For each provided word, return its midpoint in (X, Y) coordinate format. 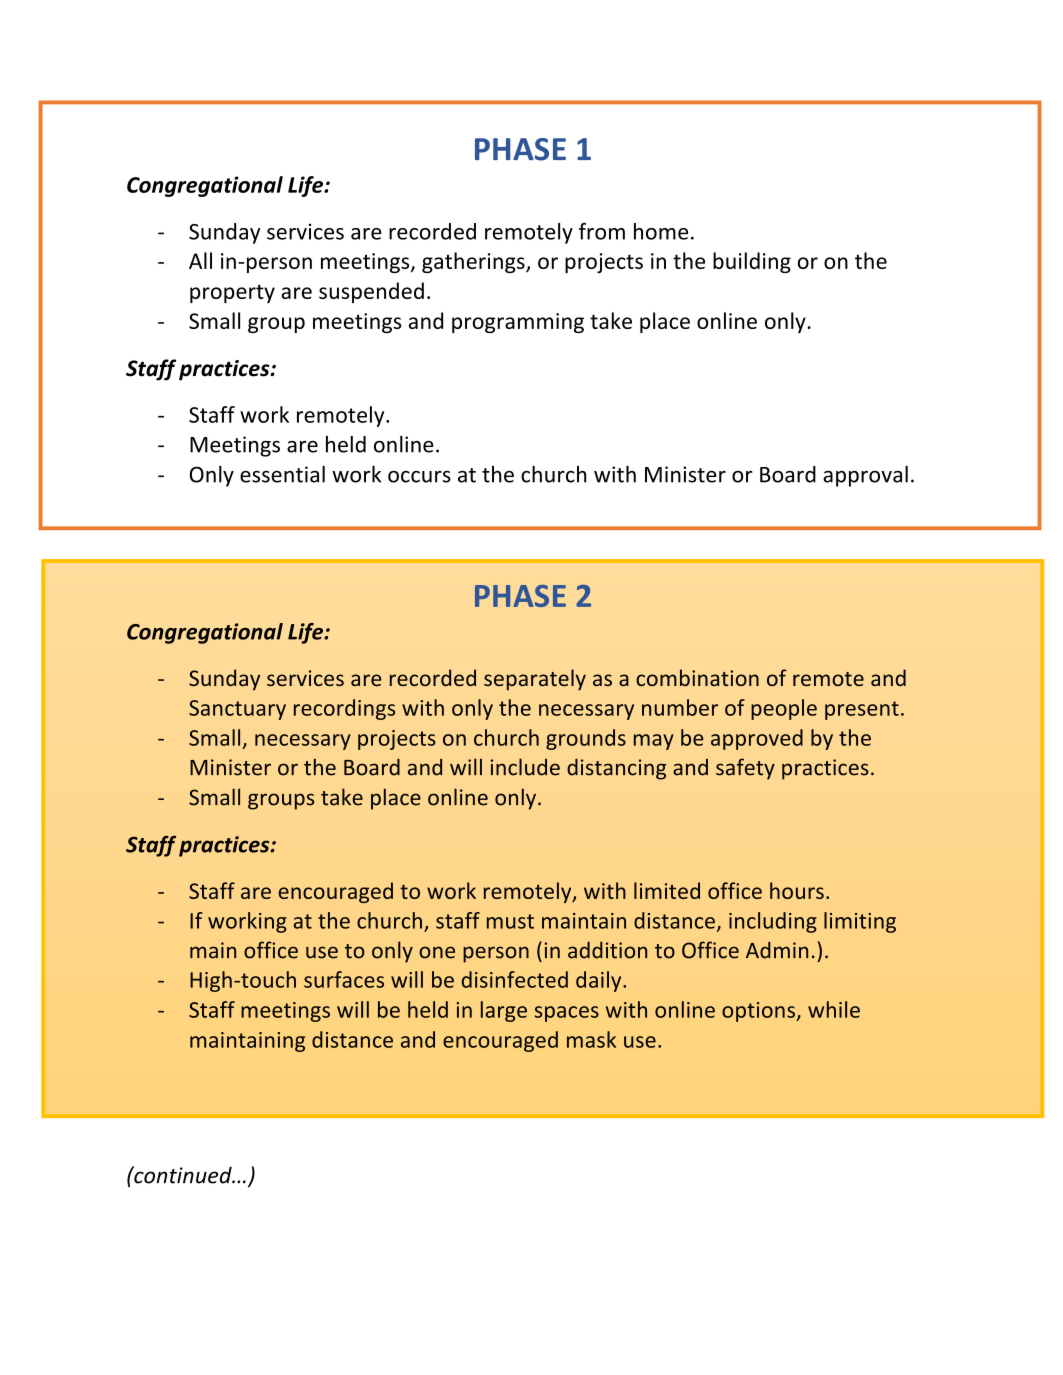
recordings (344, 709)
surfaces (344, 979)
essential (282, 474)
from (602, 231)
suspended (371, 292)
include (525, 767)
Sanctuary (237, 710)
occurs (419, 477)
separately (535, 680)
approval (865, 476)
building (752, 262)
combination (697, 677)
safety (745, 769)
